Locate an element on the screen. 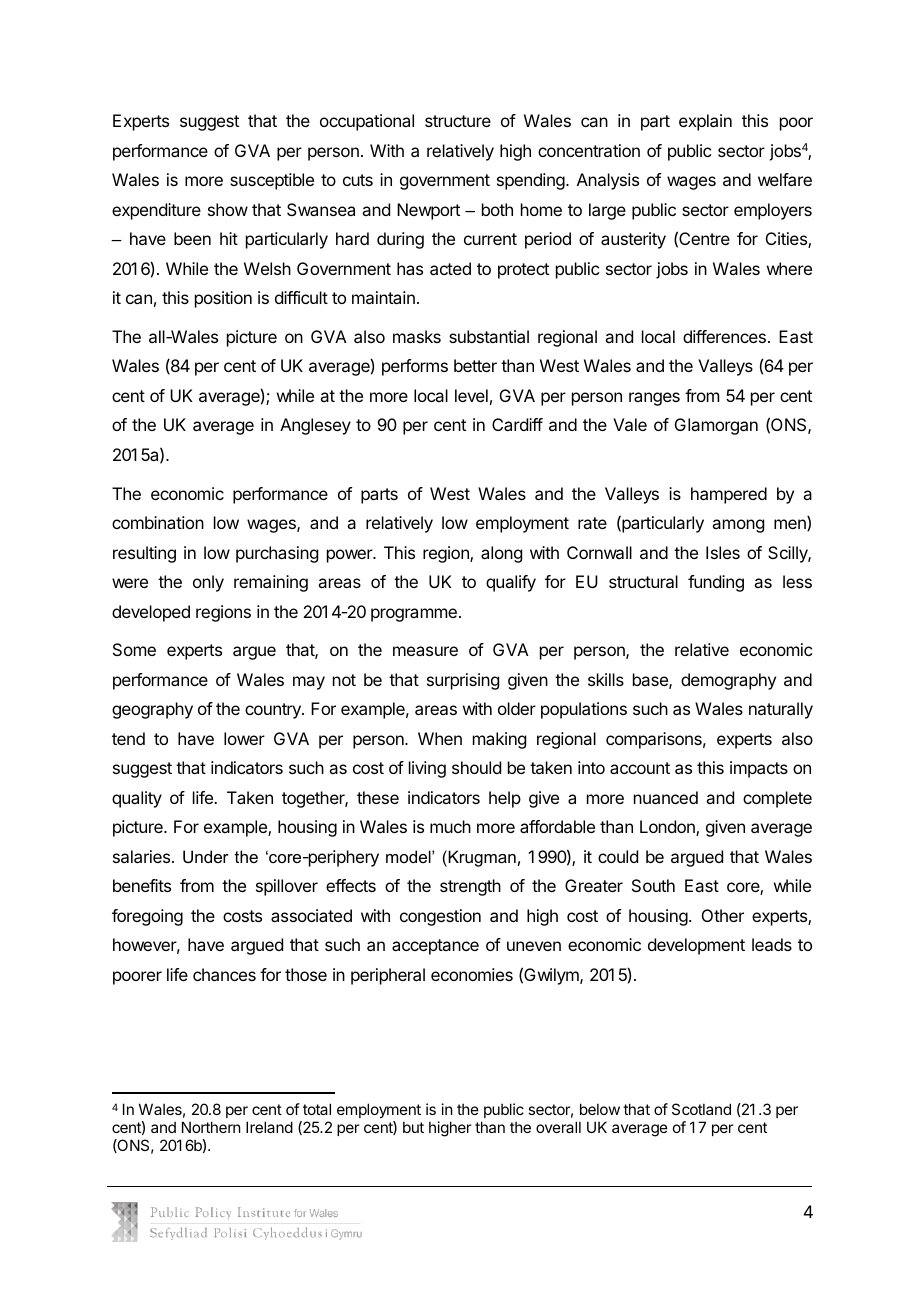  structure is located at coordinates (458, 121).
